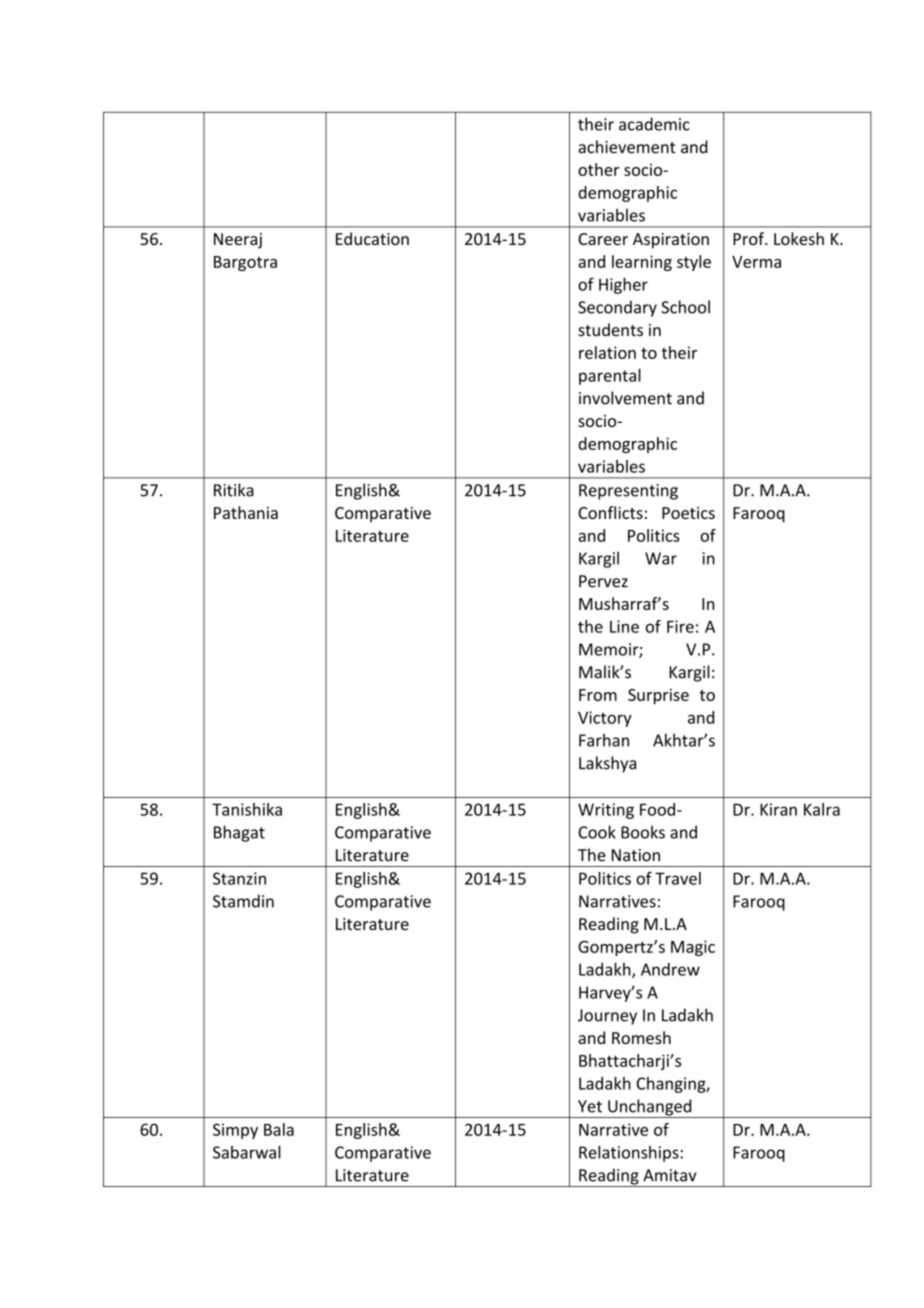 This page has height=1308, width=924. What do you see at coordinates (598, 169) in the page?
I see `other` at bounding box center [598, 169].
